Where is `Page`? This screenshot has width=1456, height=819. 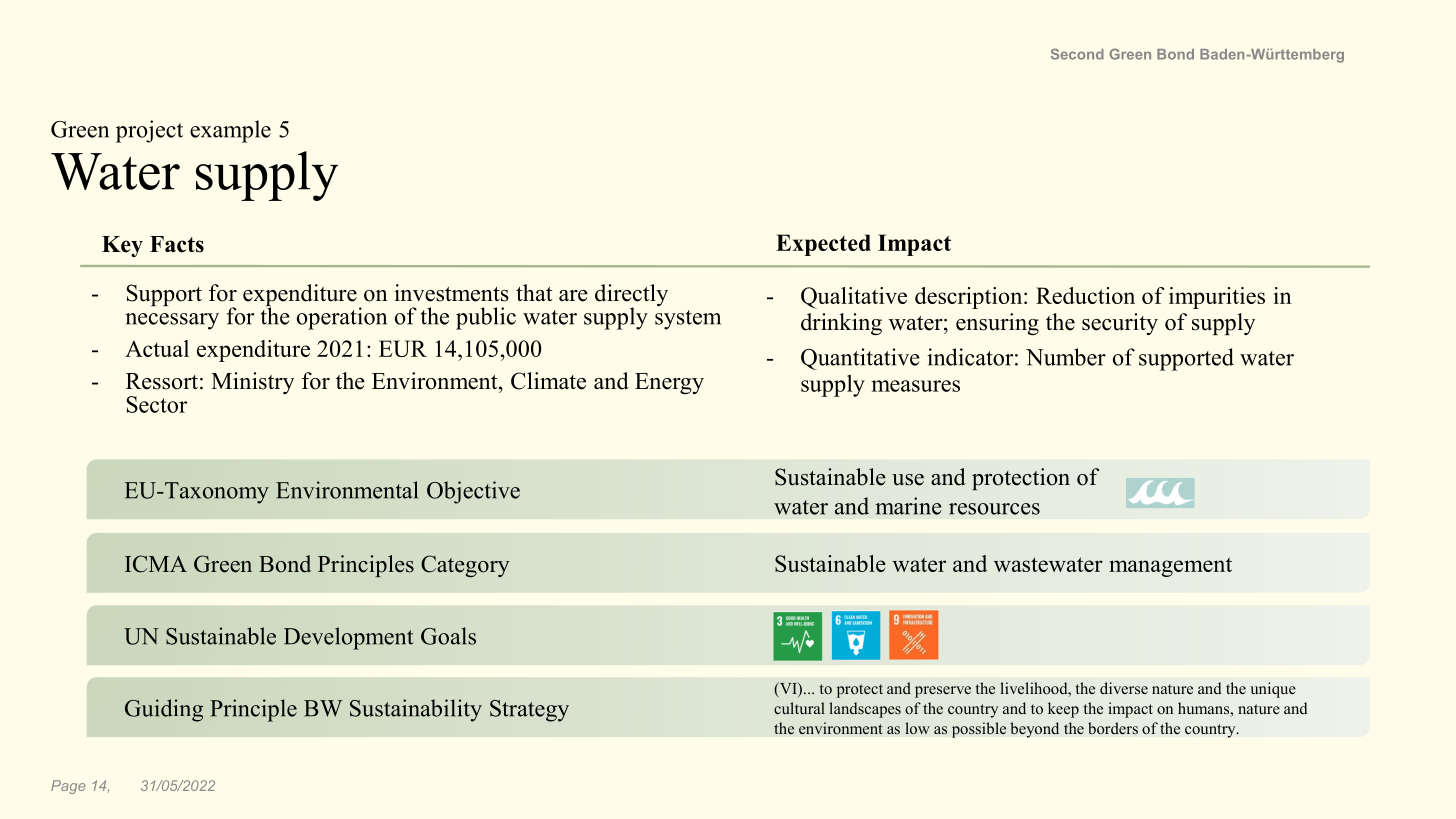
Page is located at coordinates (68, 787).
